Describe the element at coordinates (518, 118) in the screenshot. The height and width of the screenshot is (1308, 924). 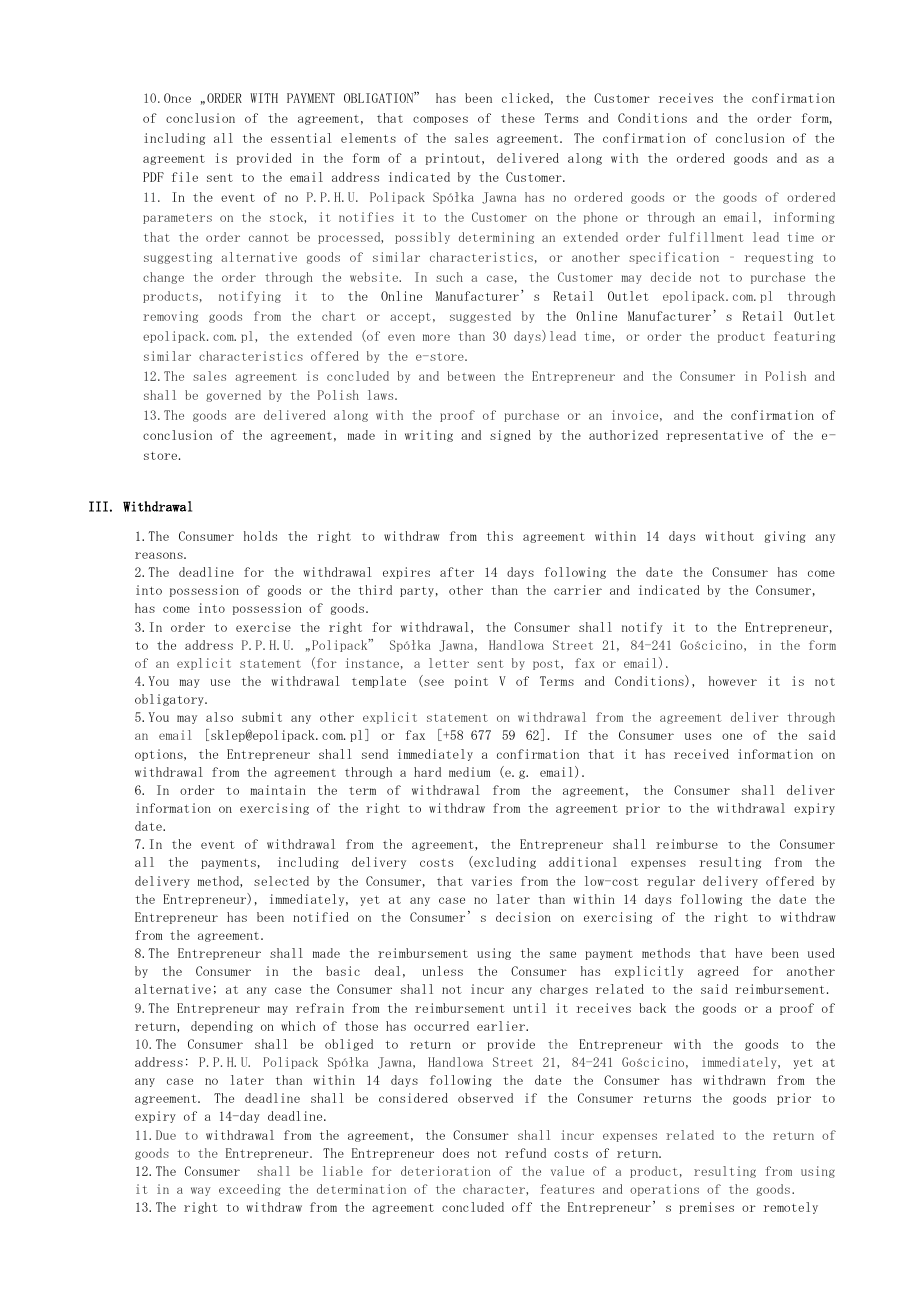
I see `these` at that location.
